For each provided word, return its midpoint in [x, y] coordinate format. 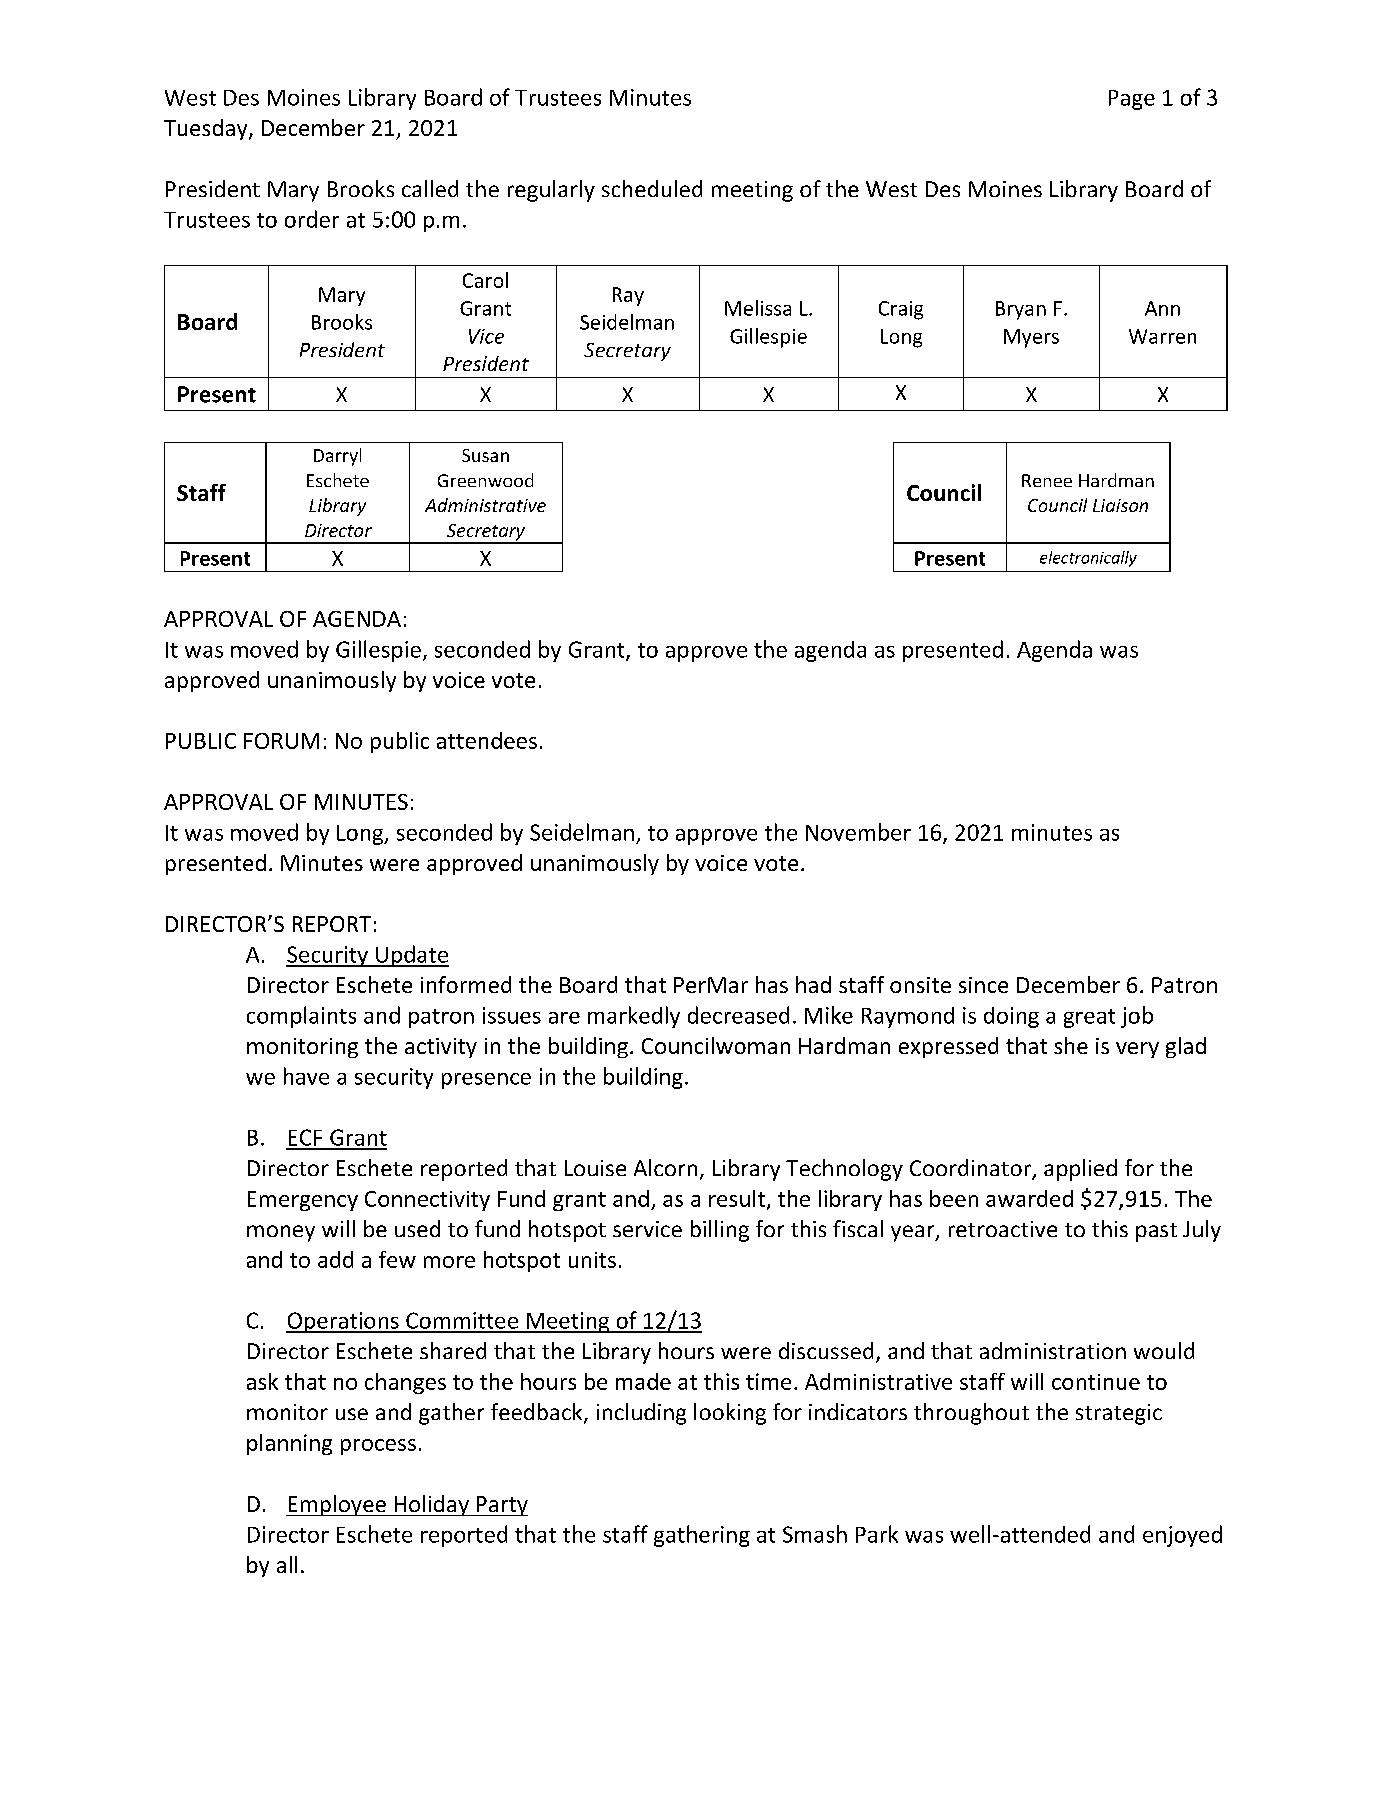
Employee [337, 1505]
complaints [301, 1017]
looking [730, 1414]
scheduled [652, 188]
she [1071, 1045]
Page [1132, 100]
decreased [738, 1015]
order [312, 219]
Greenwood [485, 480]
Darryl [337, 457]
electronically [1088, 559]
